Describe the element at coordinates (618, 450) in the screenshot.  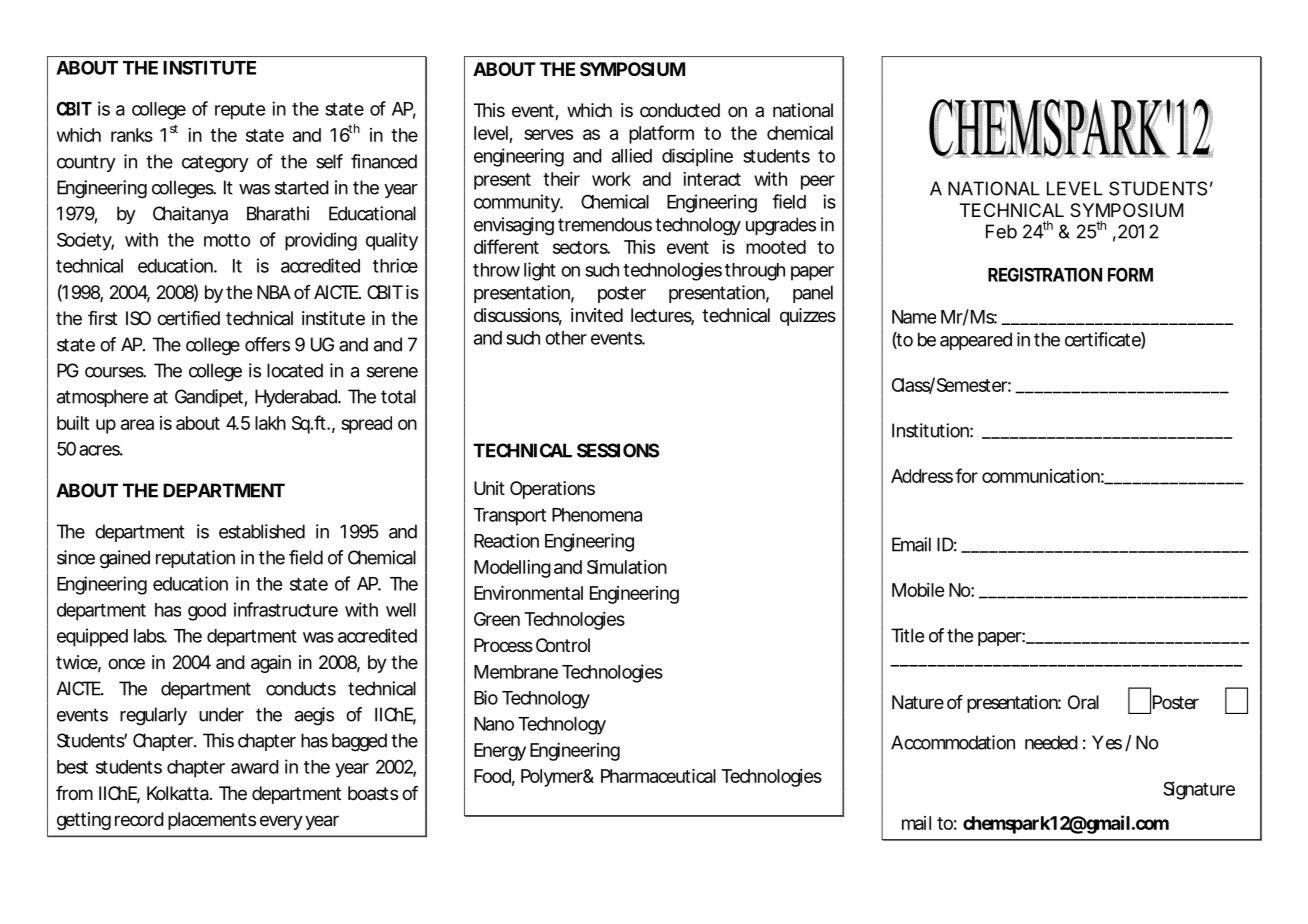
I see `SESSIONS` at that location.
